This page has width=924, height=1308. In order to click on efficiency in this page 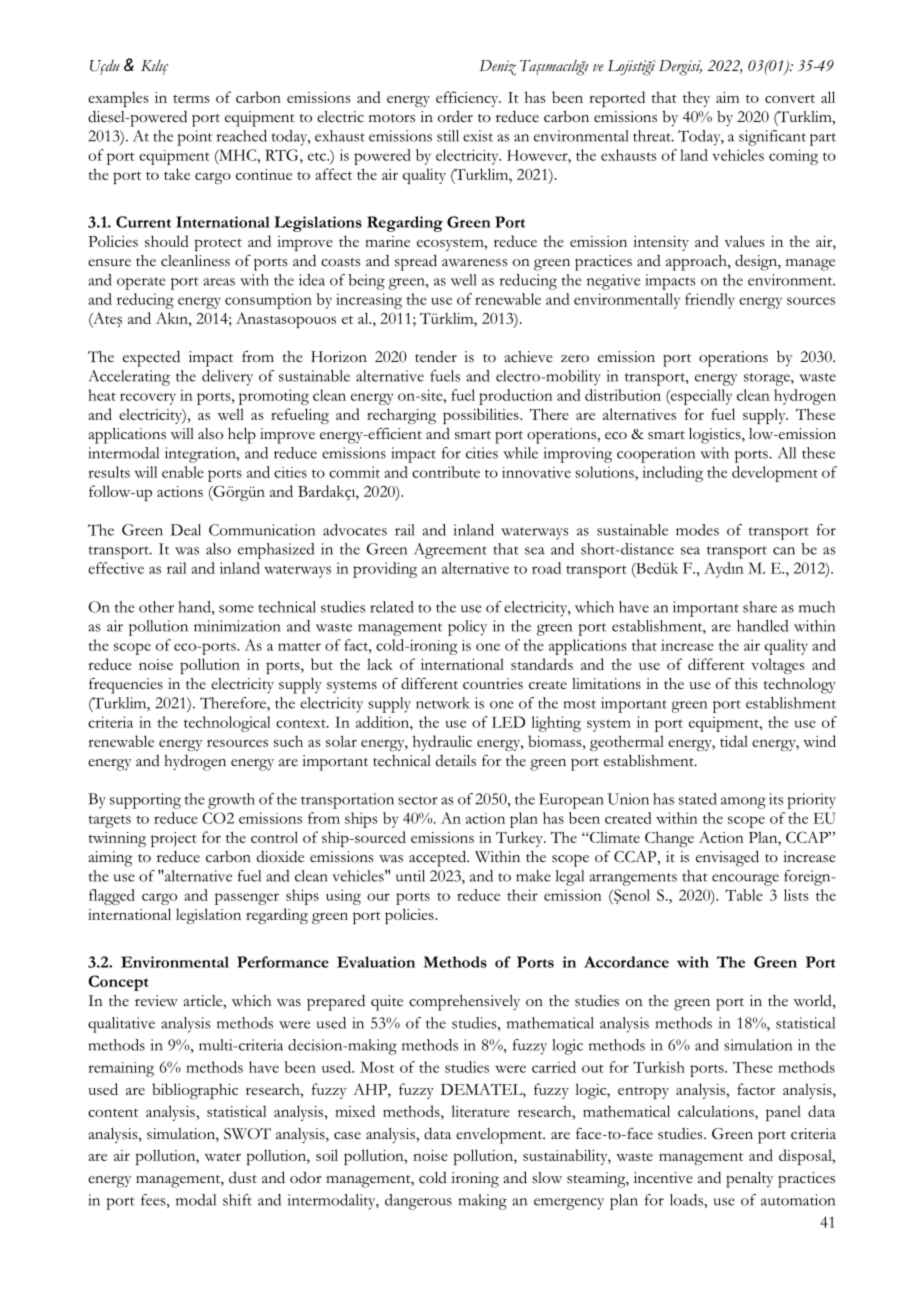, I will do `click(468, 99)`.
